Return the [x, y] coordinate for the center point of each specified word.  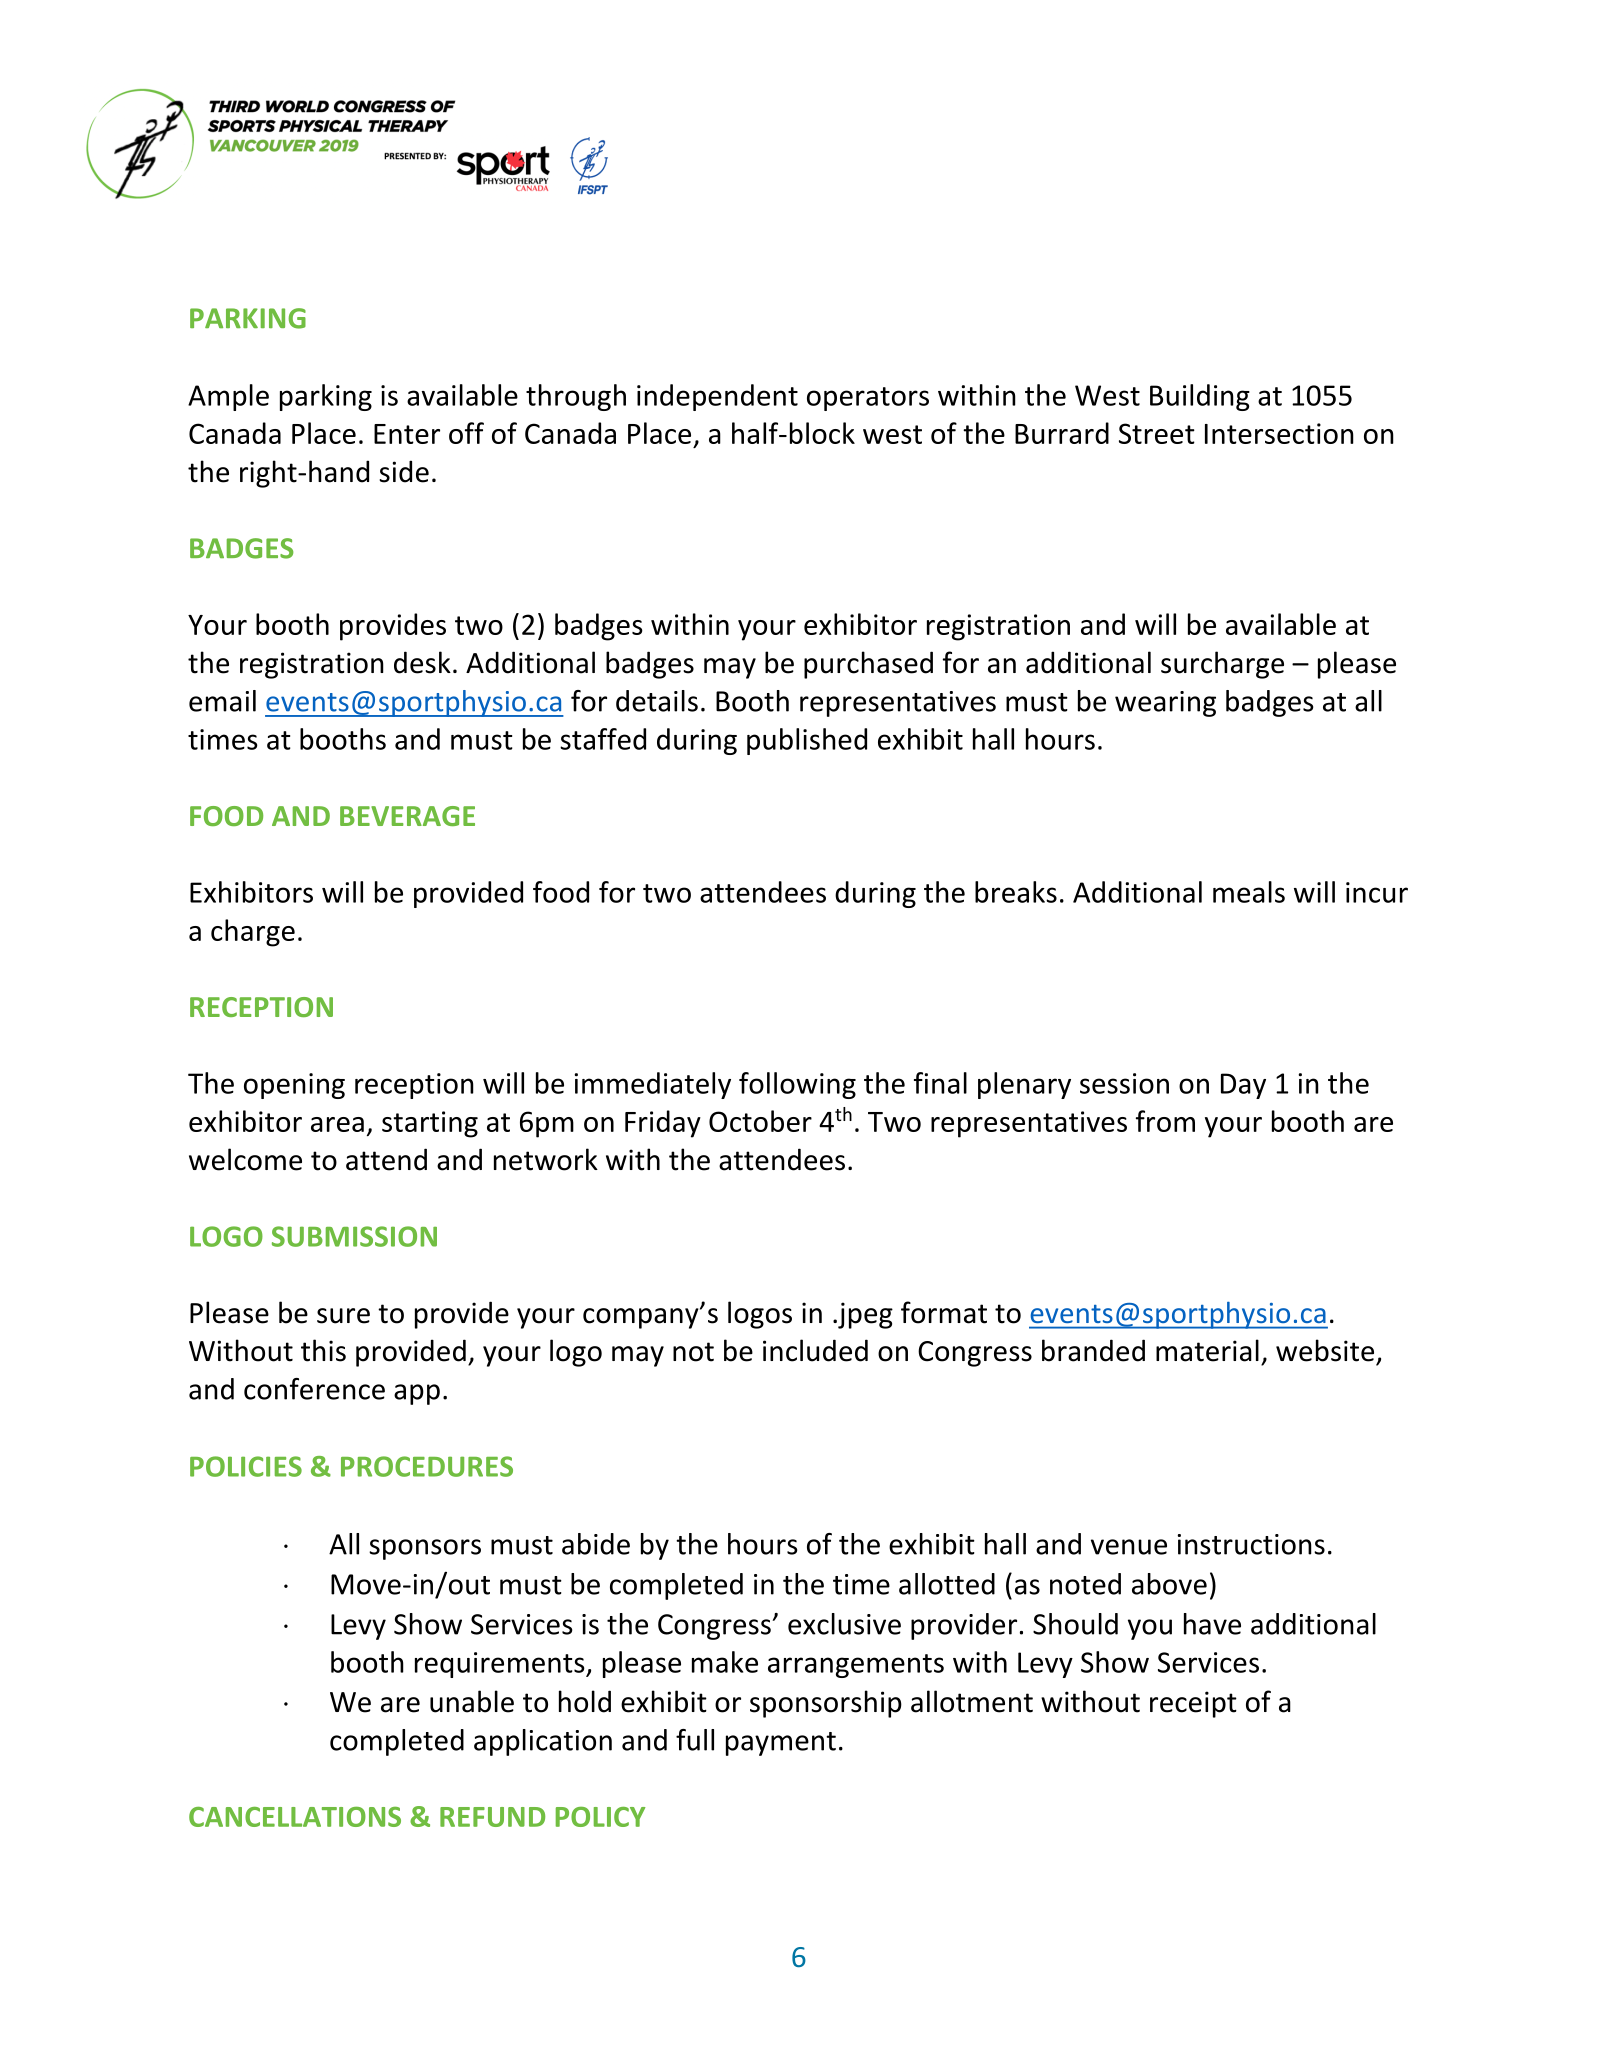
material [1207, 1350]
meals [1249, 892]
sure [343, 1316]
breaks [1016, 892]
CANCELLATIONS [295, 1816]
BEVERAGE [407, 816]
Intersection [1279, 433]
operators [868, 399]
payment [781, 1744]
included [815, 1350]
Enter [407, 434]
